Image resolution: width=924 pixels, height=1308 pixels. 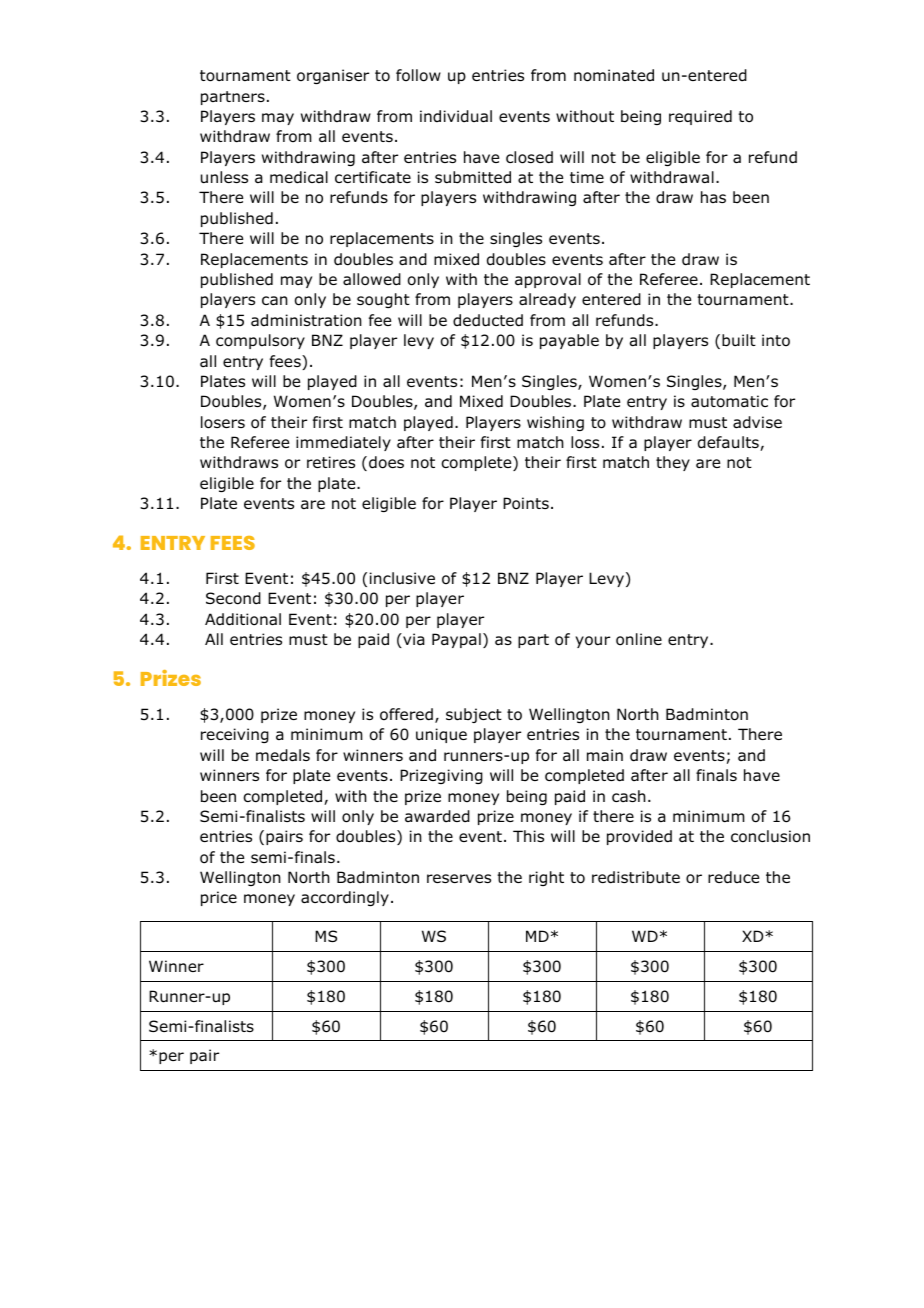 What do you see at coordinates (639, 639) in the screenshot?
I see `online` at bounding box center [639, 639].
